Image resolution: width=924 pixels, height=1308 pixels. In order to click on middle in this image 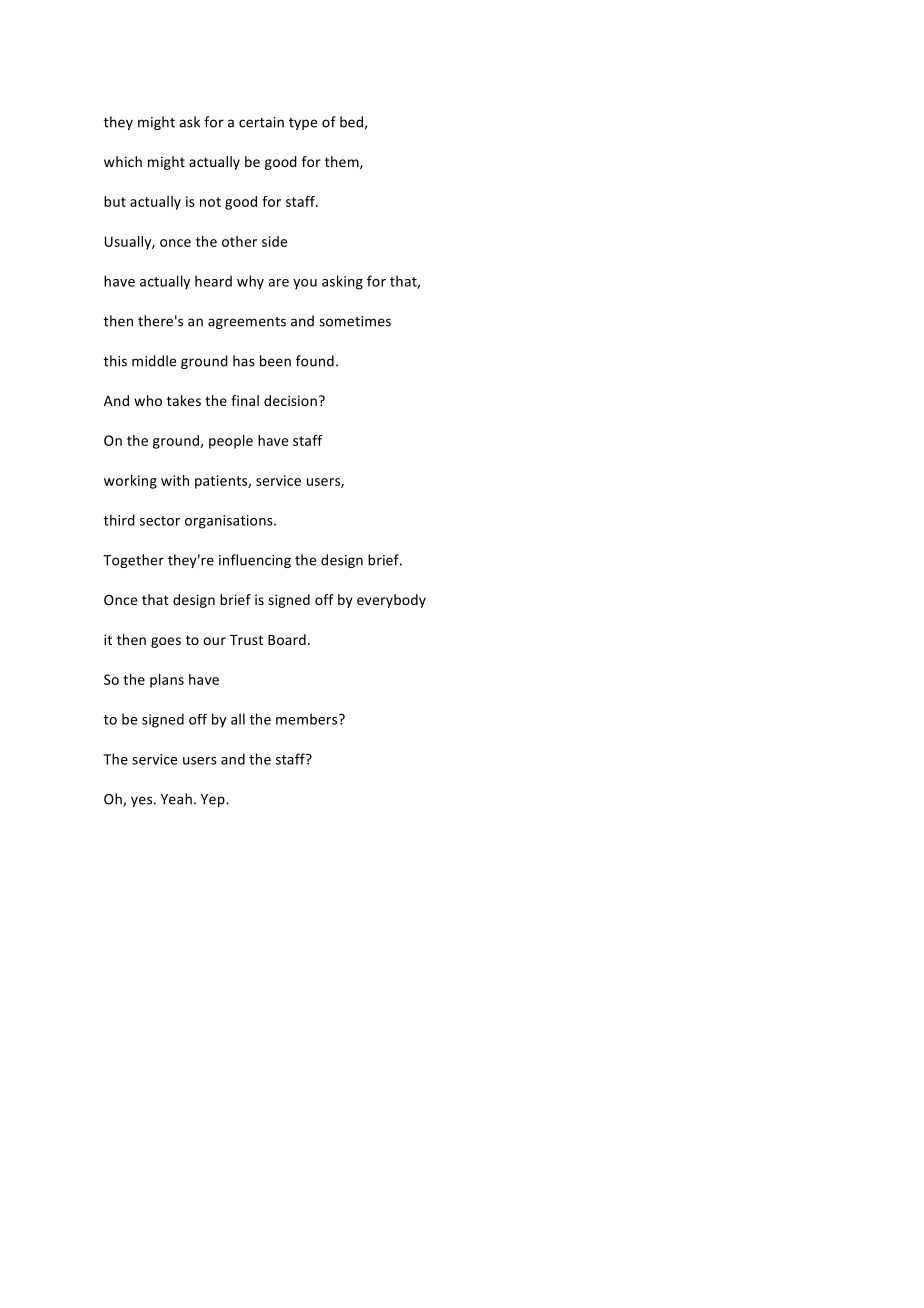, I will do `click(154, 361)`.
